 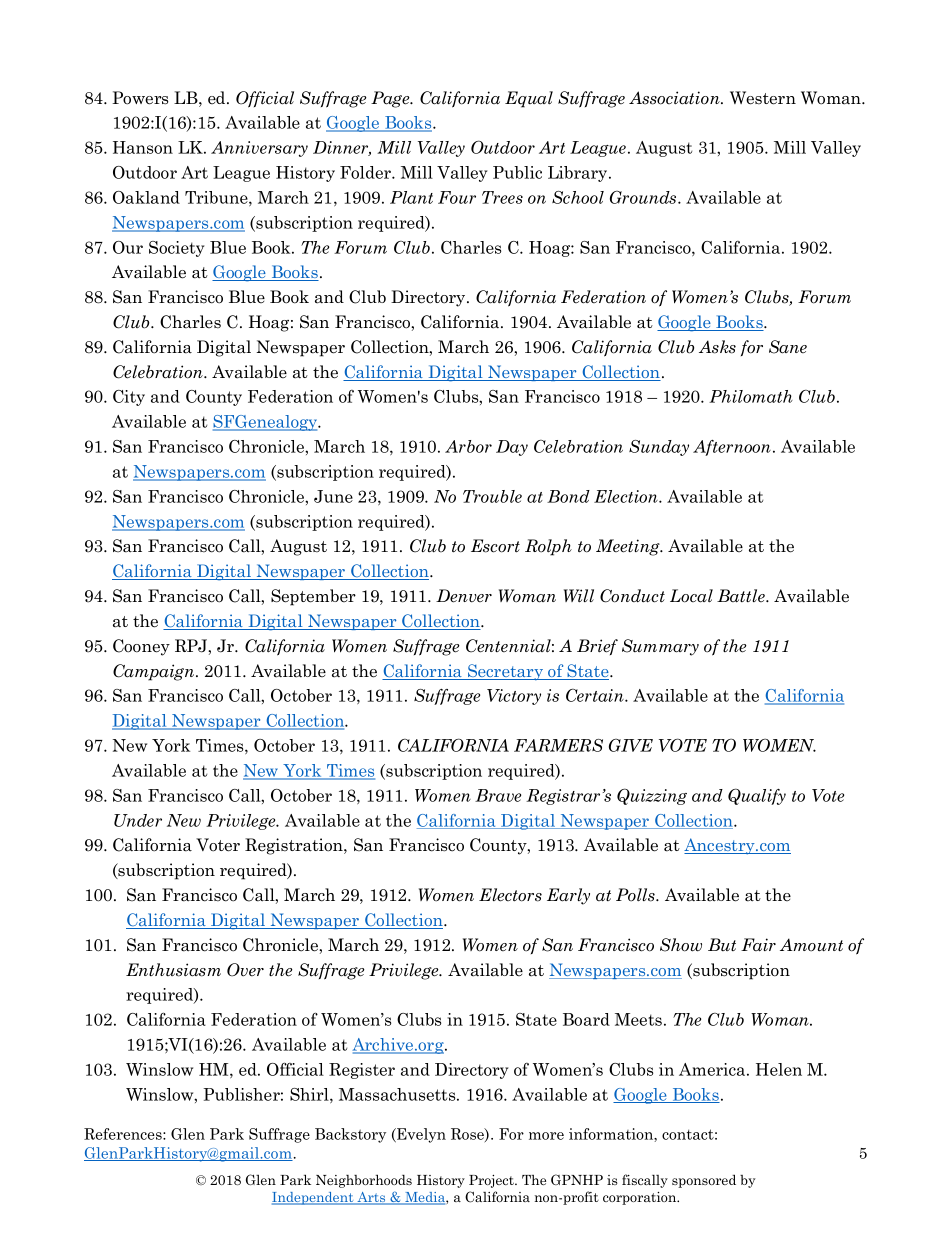 What do you see at coordinates (517, 172) in the page?
I see `Public` at bounding box center [517, 172].
